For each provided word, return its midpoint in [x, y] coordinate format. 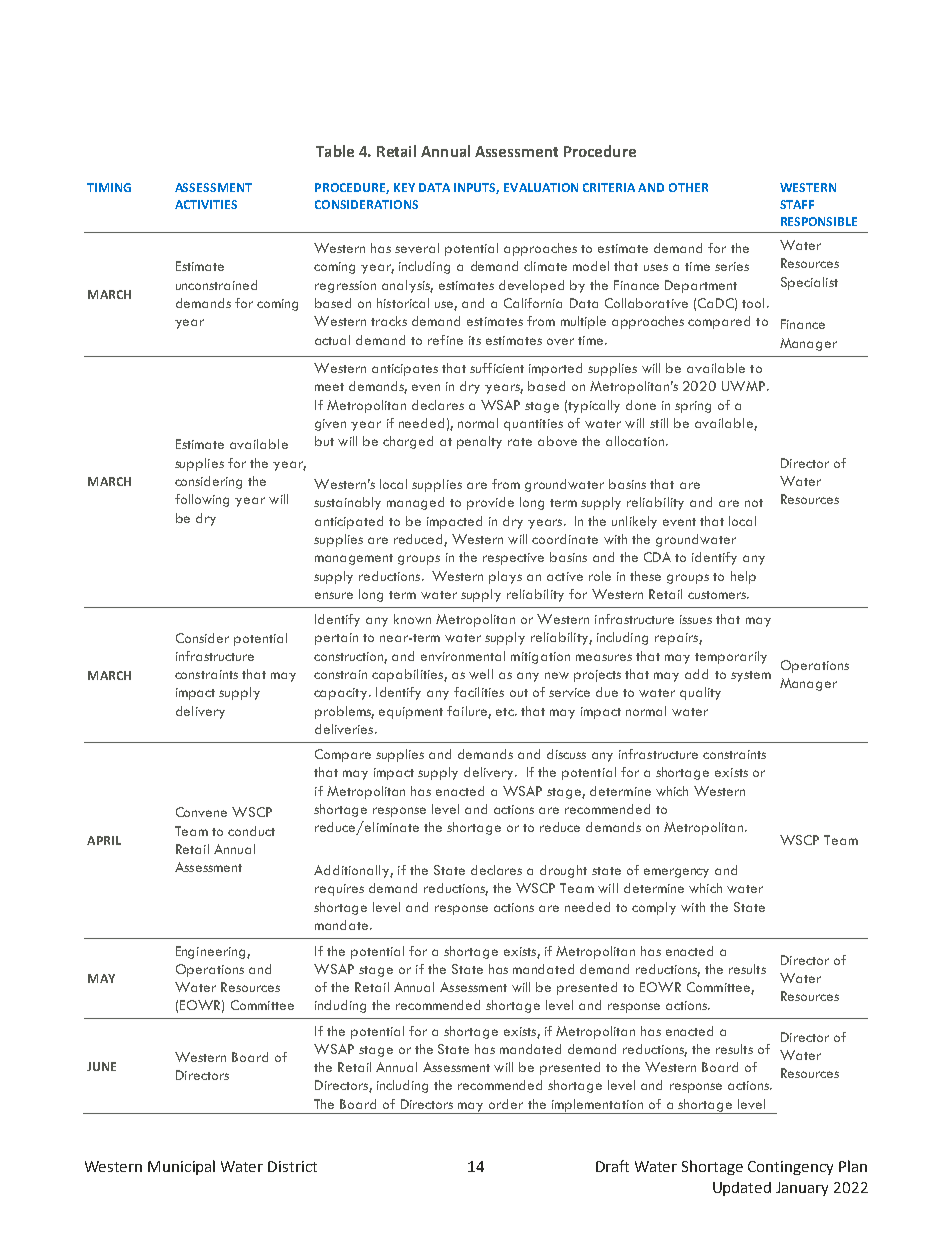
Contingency [790, 1168]
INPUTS [476, 188]
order [506, 1104]
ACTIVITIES [206, 204]
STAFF [797, 204]
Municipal [181, 1167]
